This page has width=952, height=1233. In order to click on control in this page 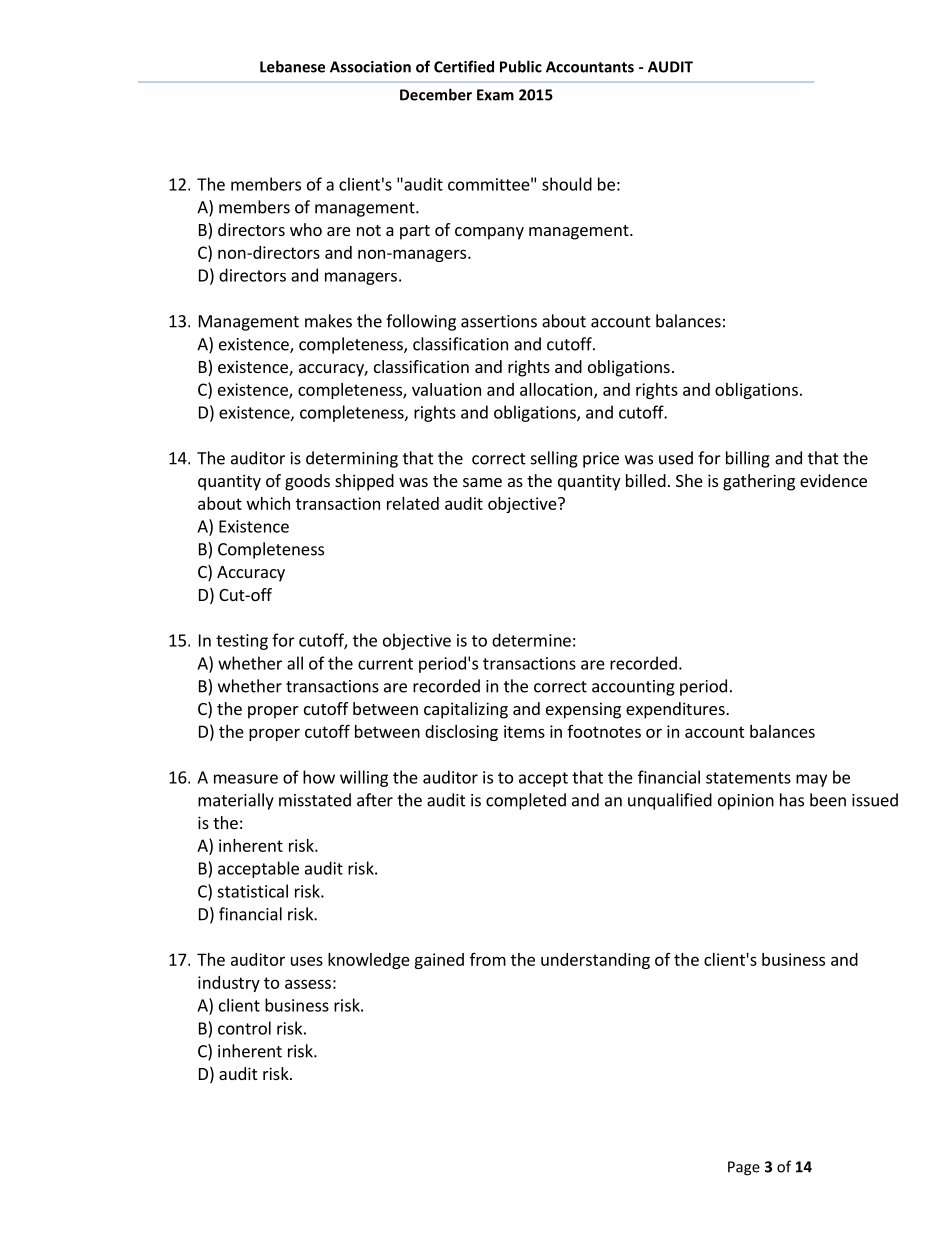, I will do `click(244, 1028)`.
